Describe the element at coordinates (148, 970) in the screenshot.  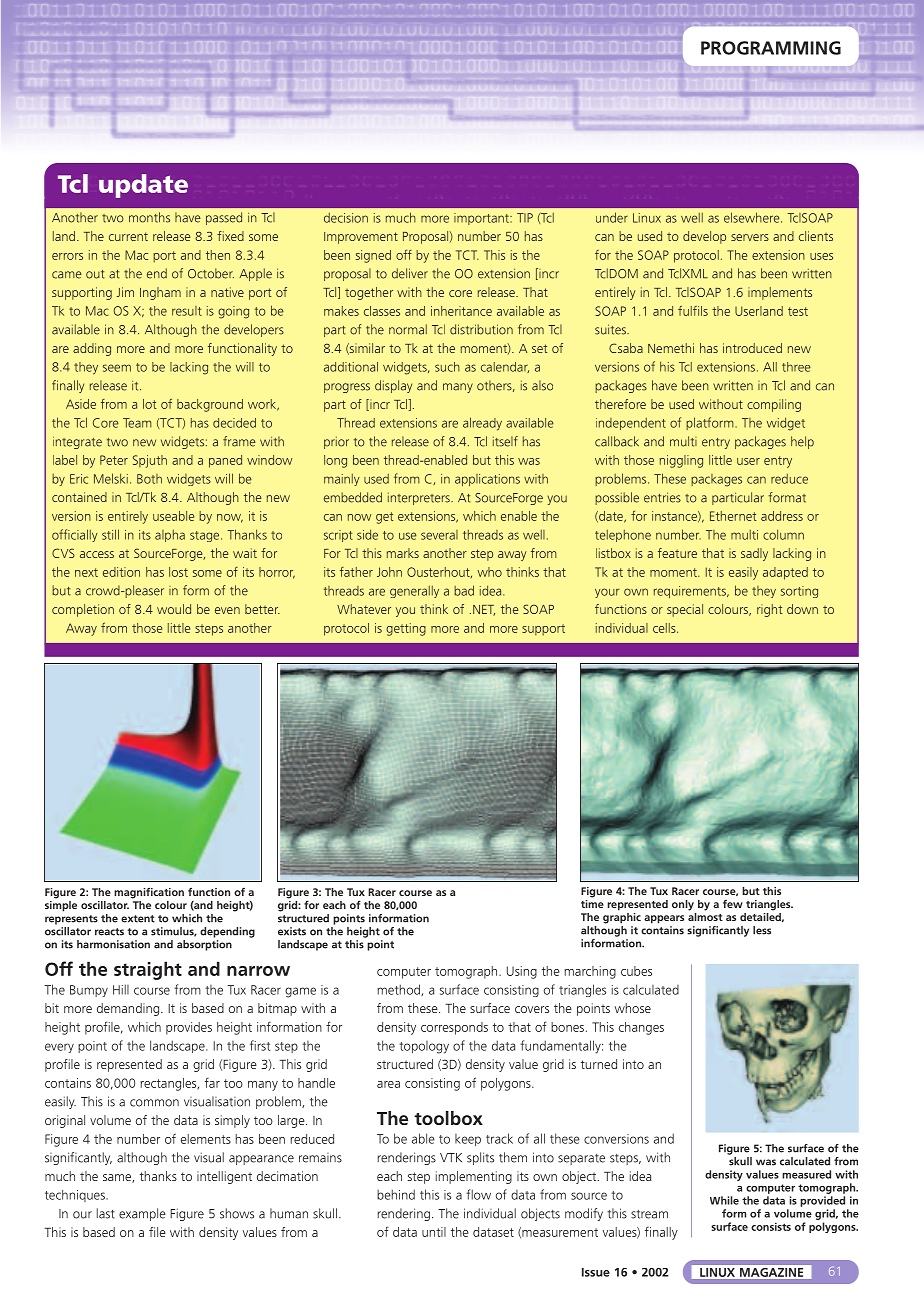
I see `straight` at that location.
